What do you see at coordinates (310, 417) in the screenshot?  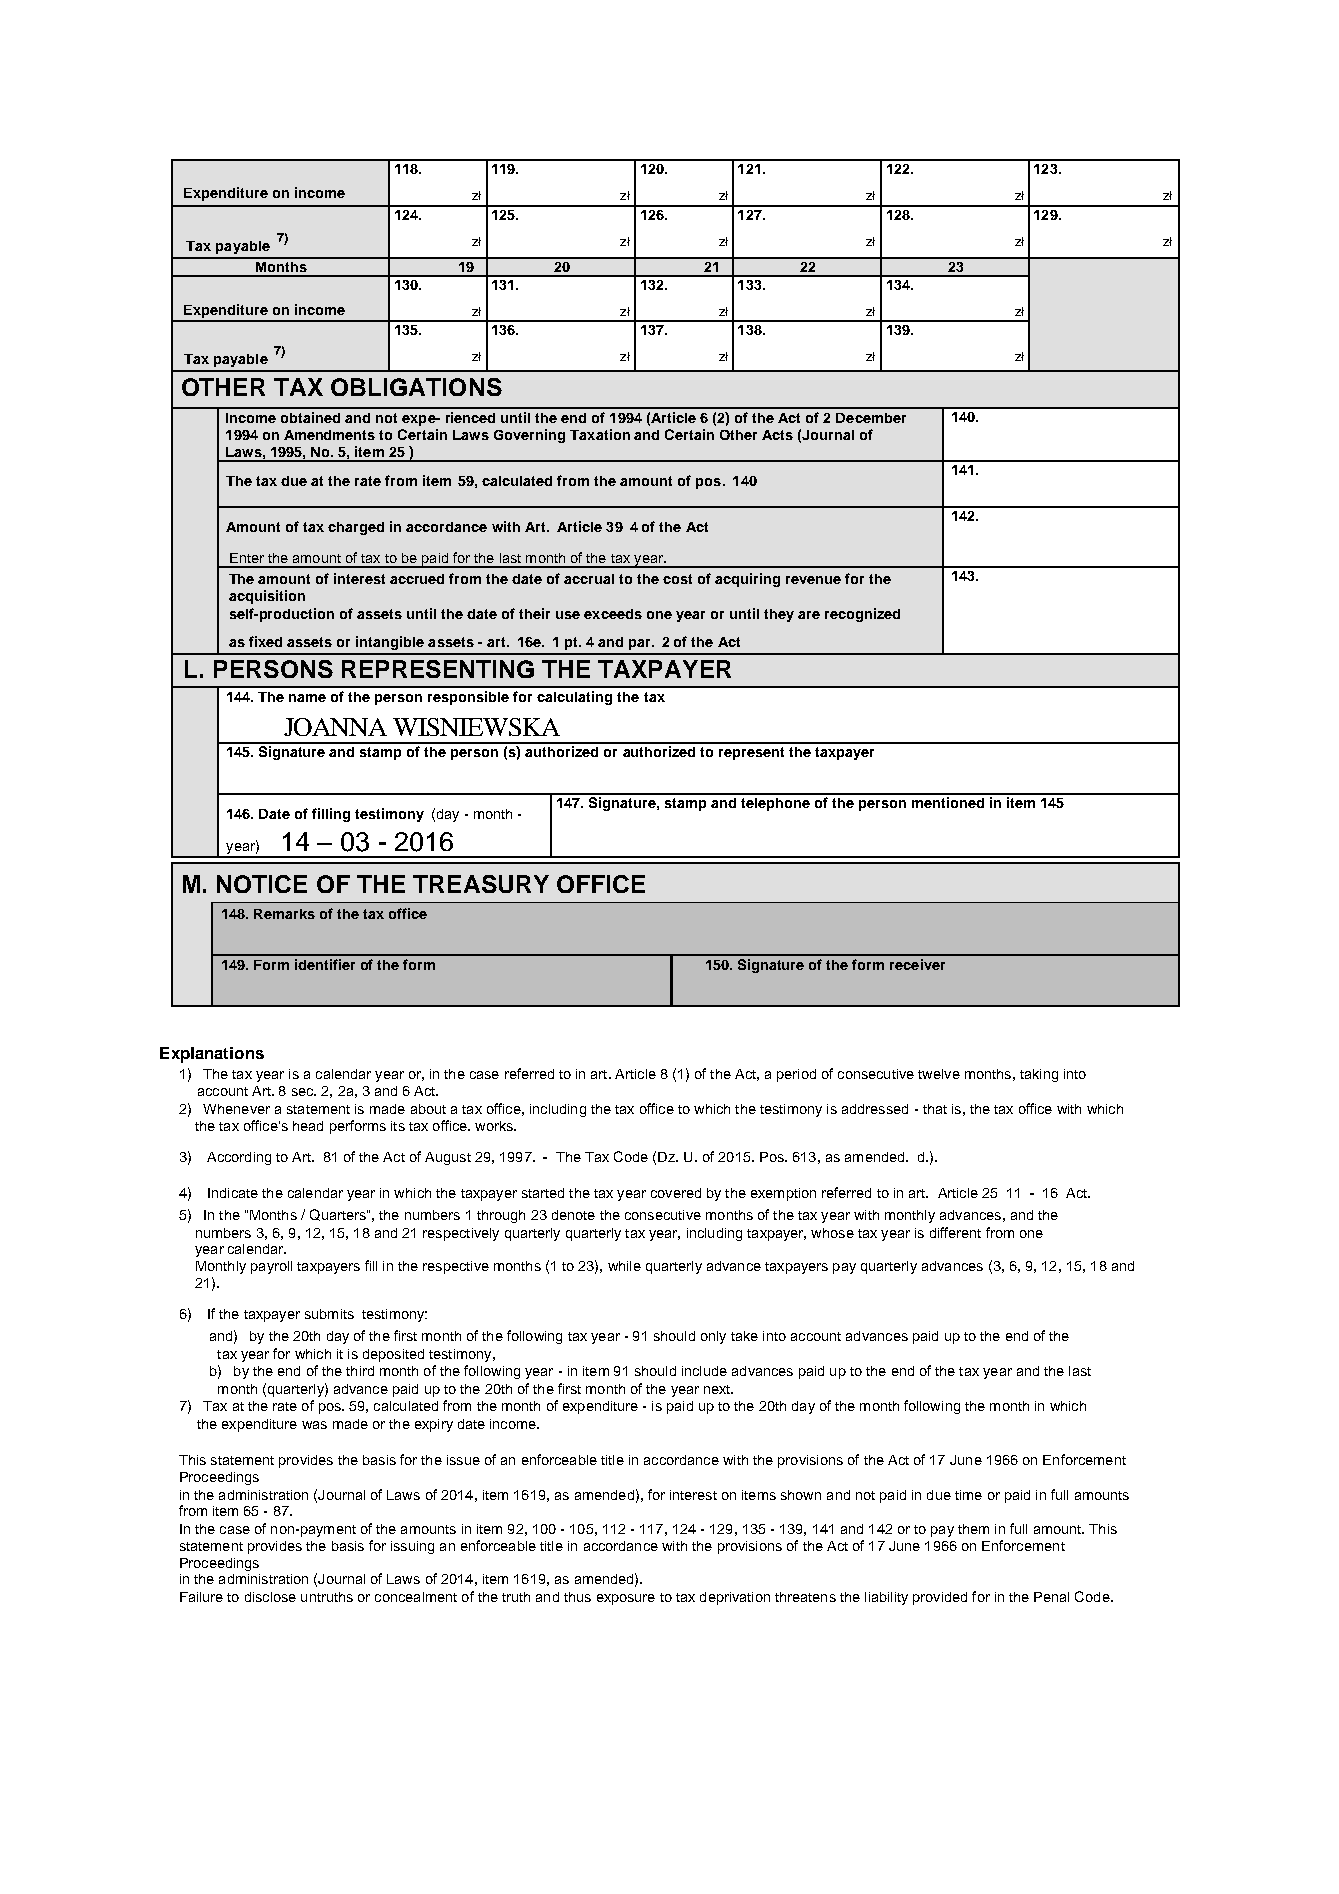 I see `obtained` at bounding box center [310, 417].
